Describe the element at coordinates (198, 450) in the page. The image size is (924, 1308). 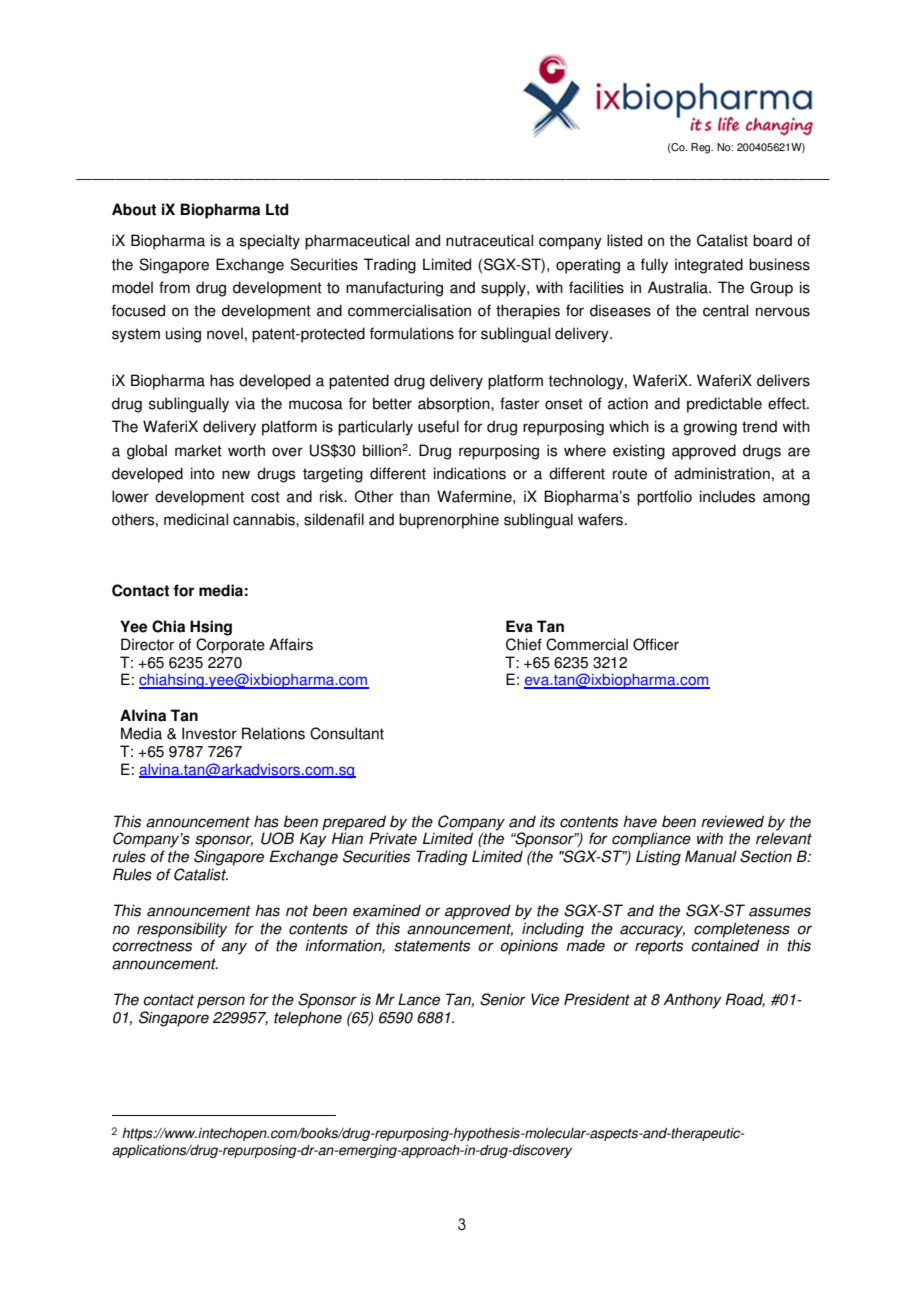
I see `market` at that location.
